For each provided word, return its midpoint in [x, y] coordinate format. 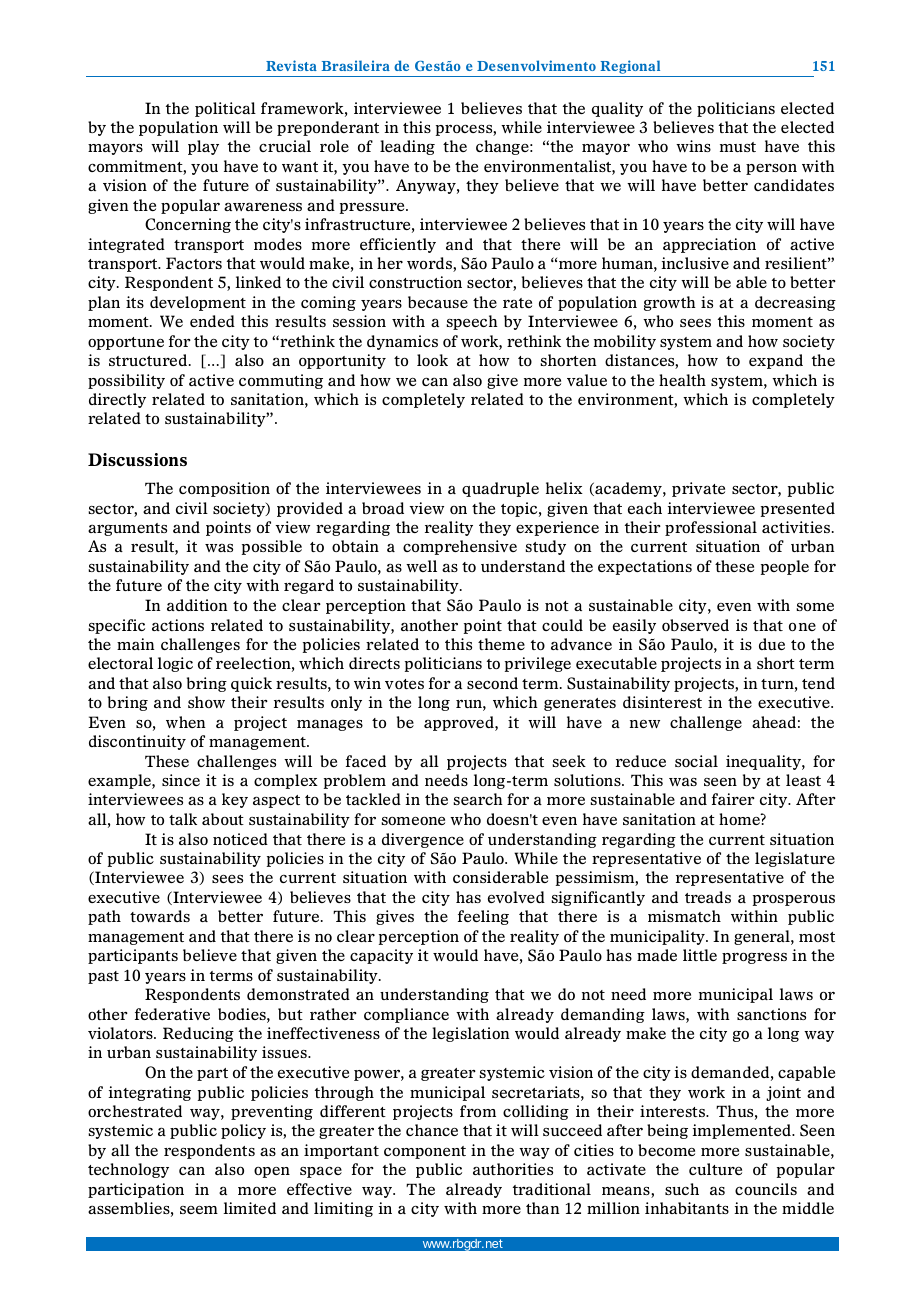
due [772, 644]
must [738, 147]
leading [407, 147]
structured [149, 360]
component [425, 1152]
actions [178, 625]
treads [708, 897]
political [225, 109]
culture [715, 1169]
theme [501, 644]
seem [199, 1210]
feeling [483, 917]
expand [776, 361]
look [432, 360]
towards [160, 916]
